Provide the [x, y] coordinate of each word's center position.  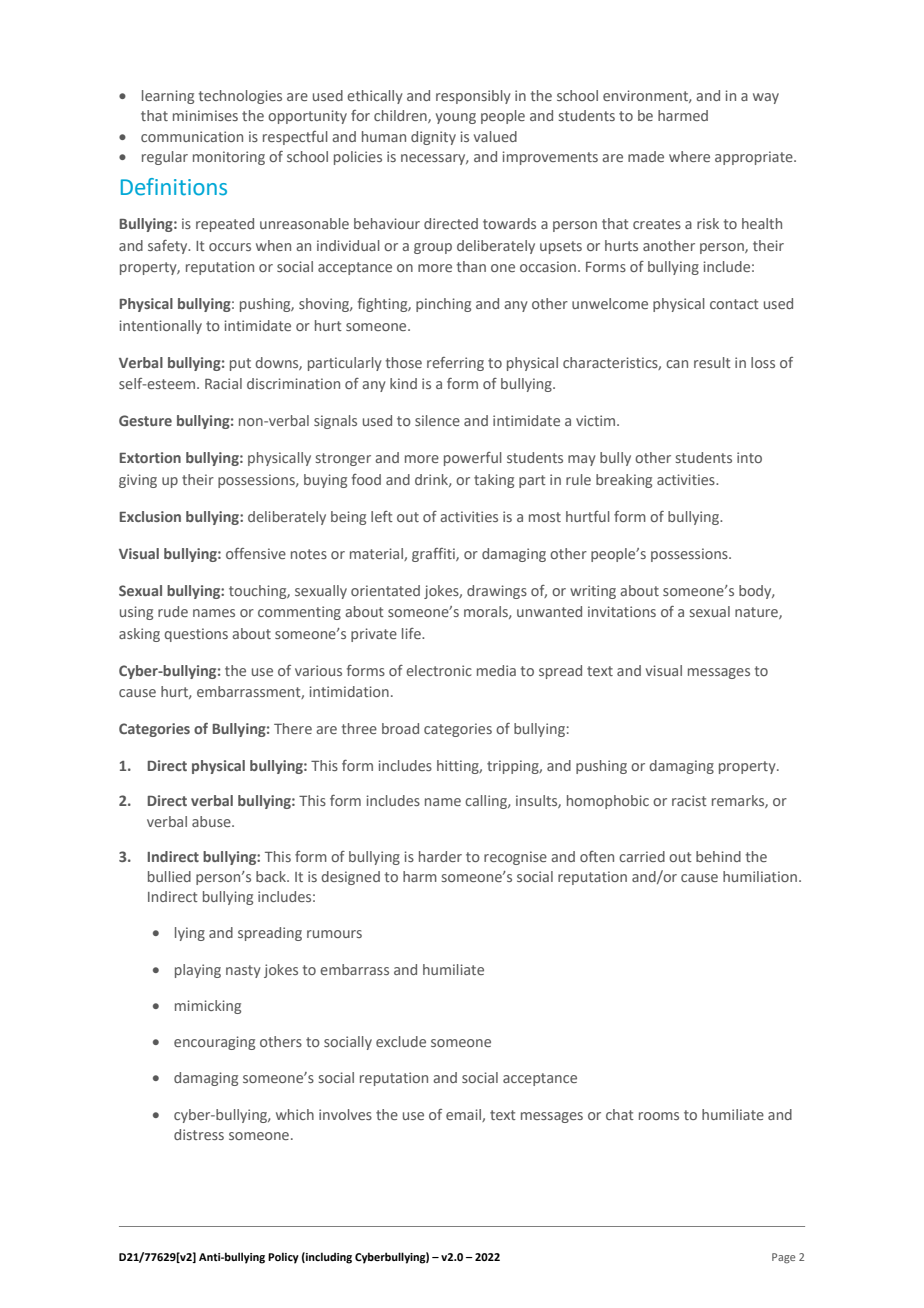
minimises [205, 115]
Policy [283, 1258]
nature [757, 613]
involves [345, 1114]
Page [783, 1258]
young [456, 118]
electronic [439, 670]
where [689, 156]
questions [196, 635]
